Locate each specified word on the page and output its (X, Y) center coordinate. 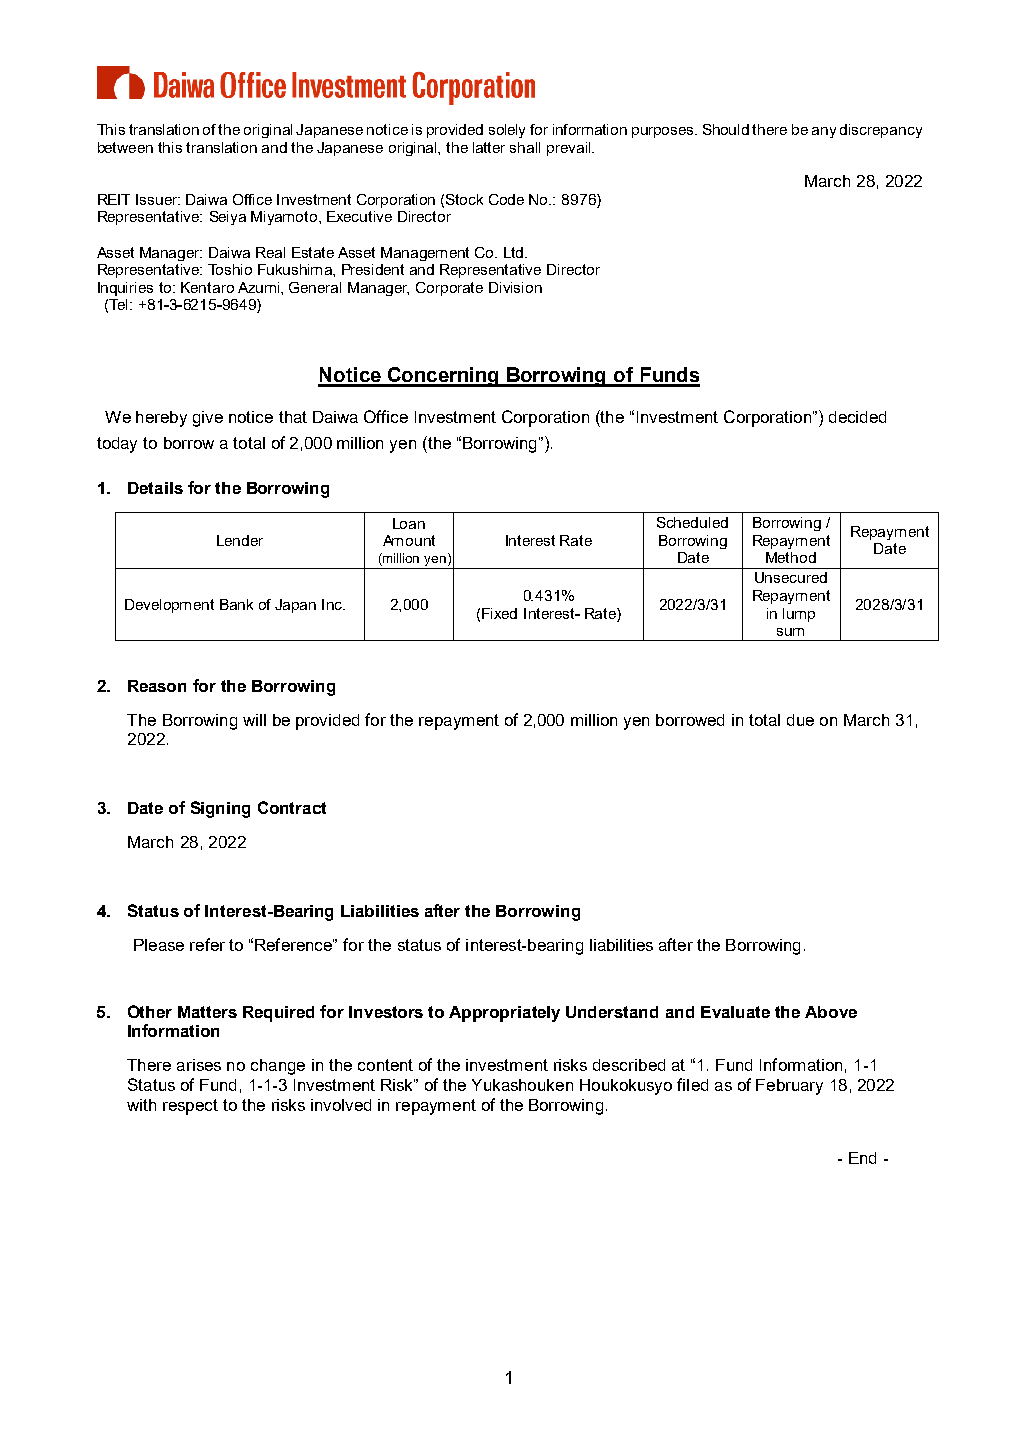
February (789, 1087)
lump (799, 615)
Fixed (499, 613)
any (824, 132)
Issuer (158, 199)
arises (199, 1065)
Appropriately (504, 1014)
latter (489, 147)
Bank (236, 604)
